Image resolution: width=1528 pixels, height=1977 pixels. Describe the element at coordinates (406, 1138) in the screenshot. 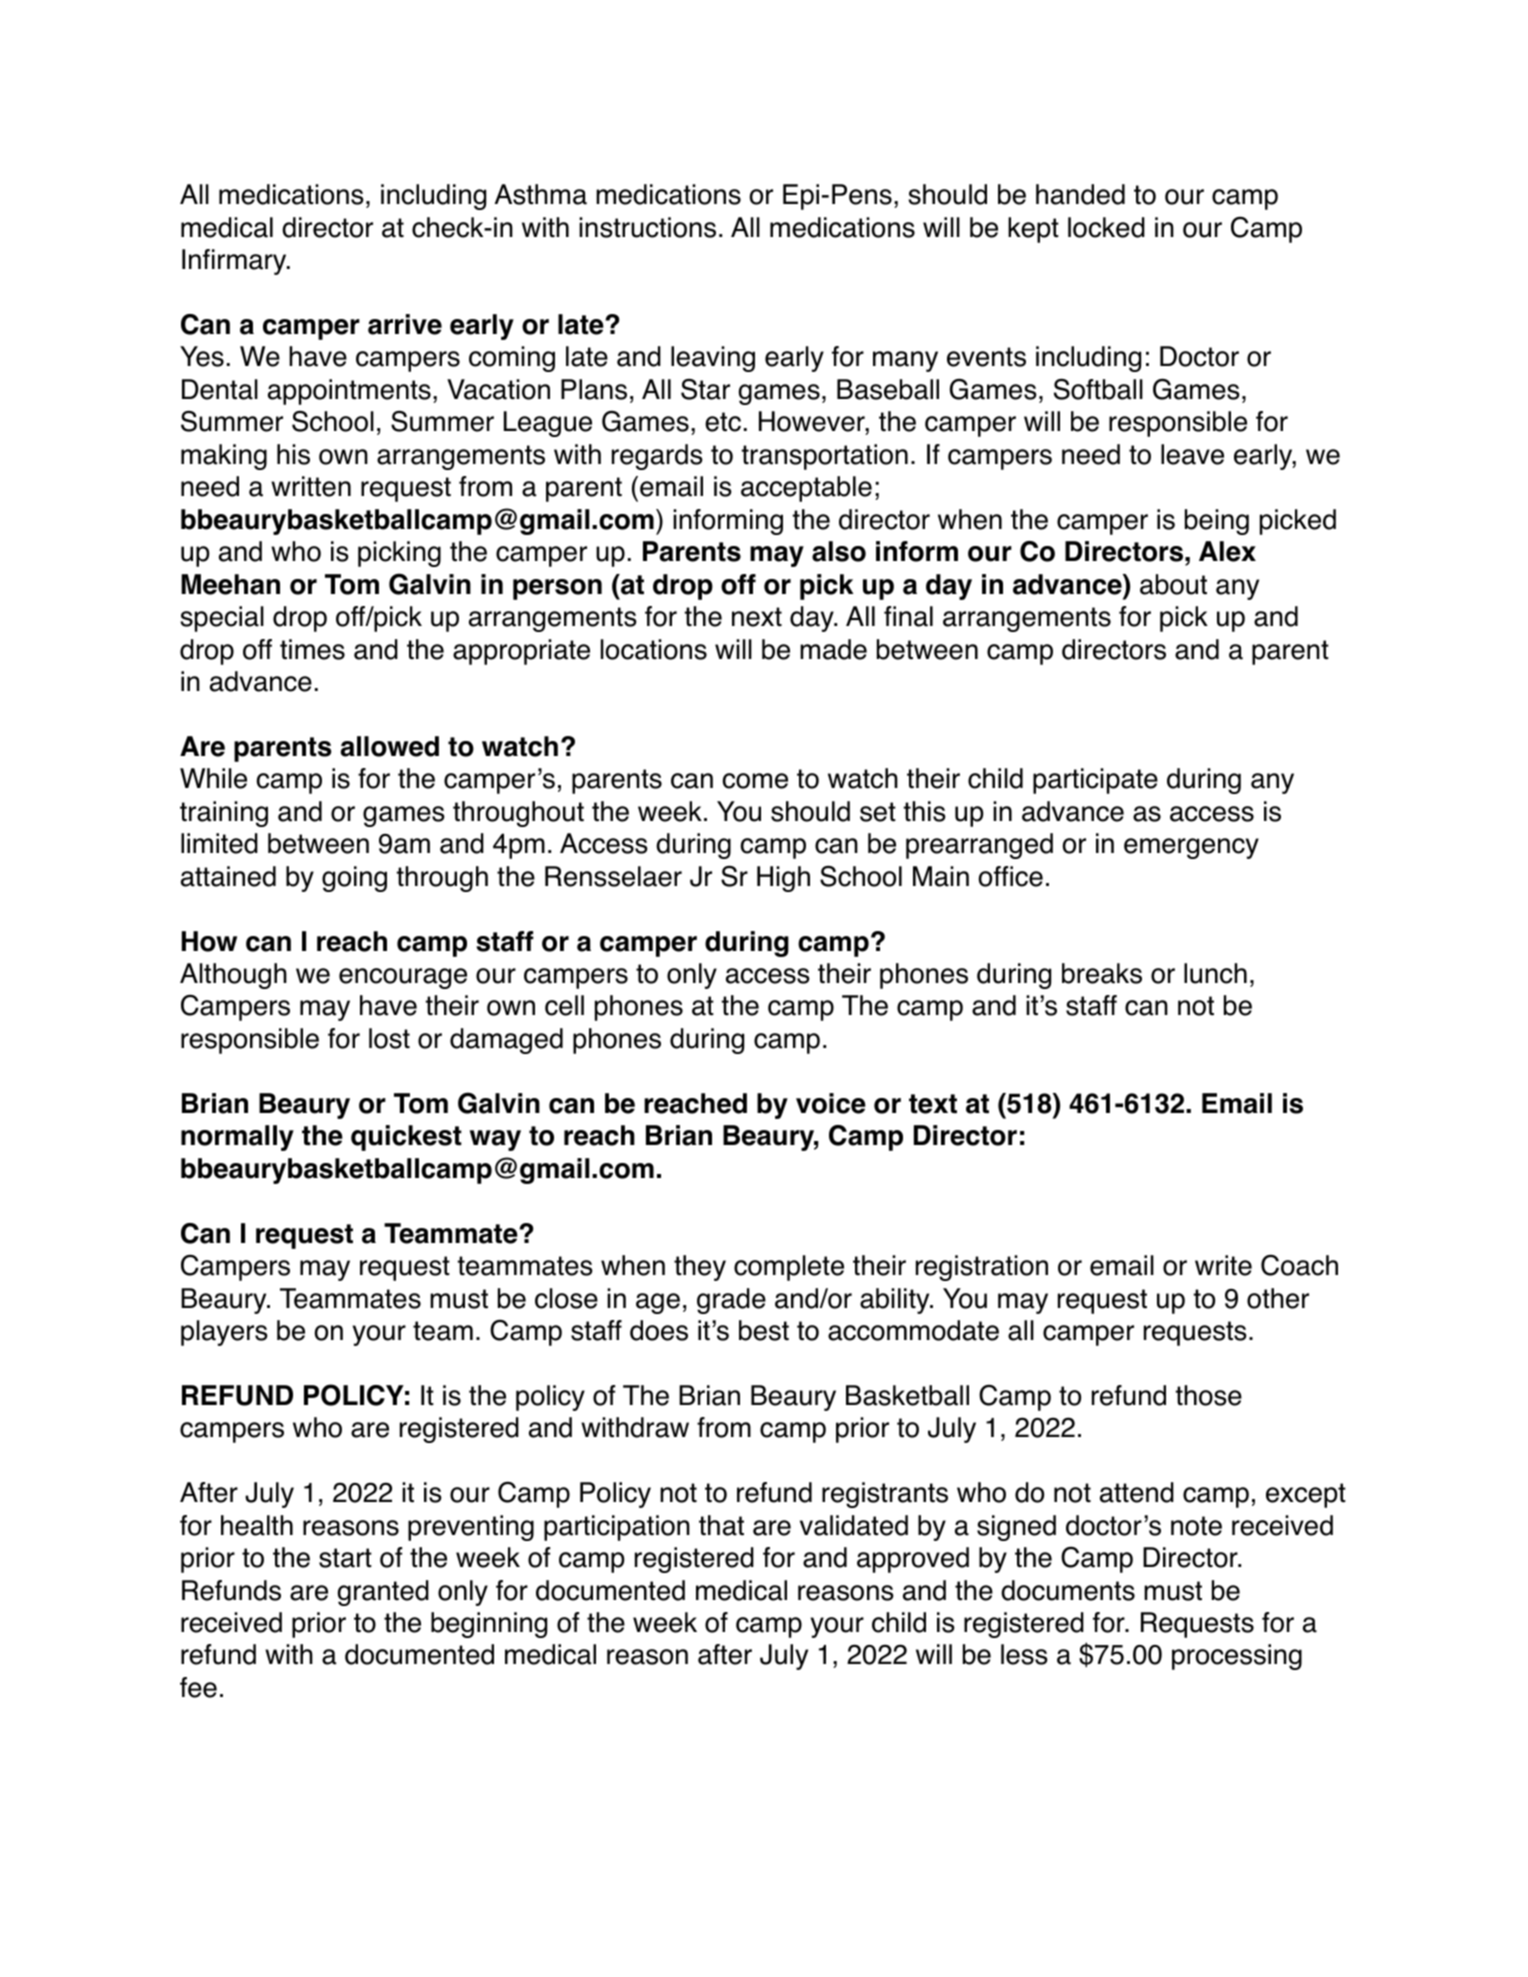

I see `quickest` at that location.
